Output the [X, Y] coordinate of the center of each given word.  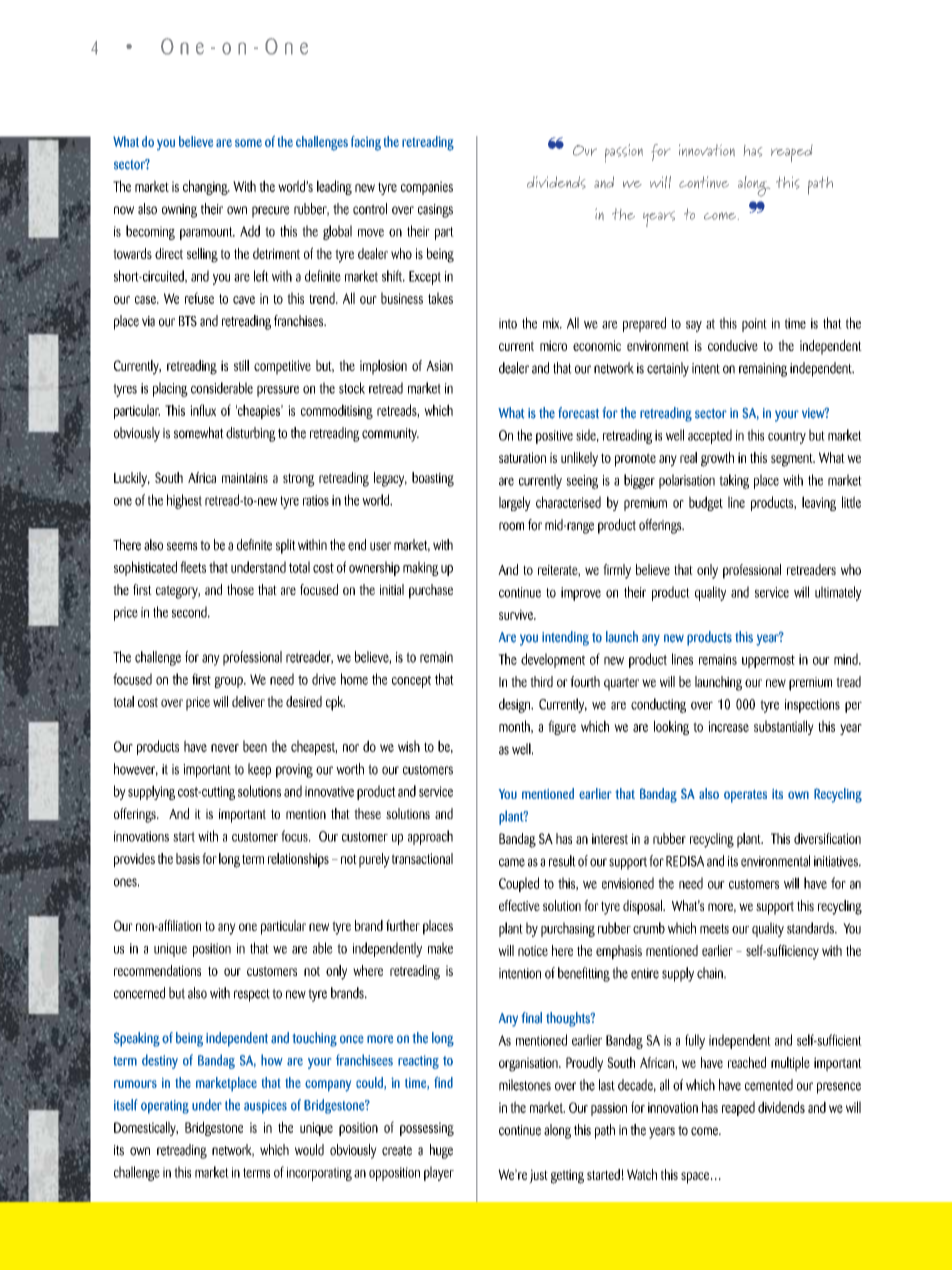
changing [206, 187]
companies [427, 188]
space [696, 1178]
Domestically [146, 1128]
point [754, 325]
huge [441, 1151]
